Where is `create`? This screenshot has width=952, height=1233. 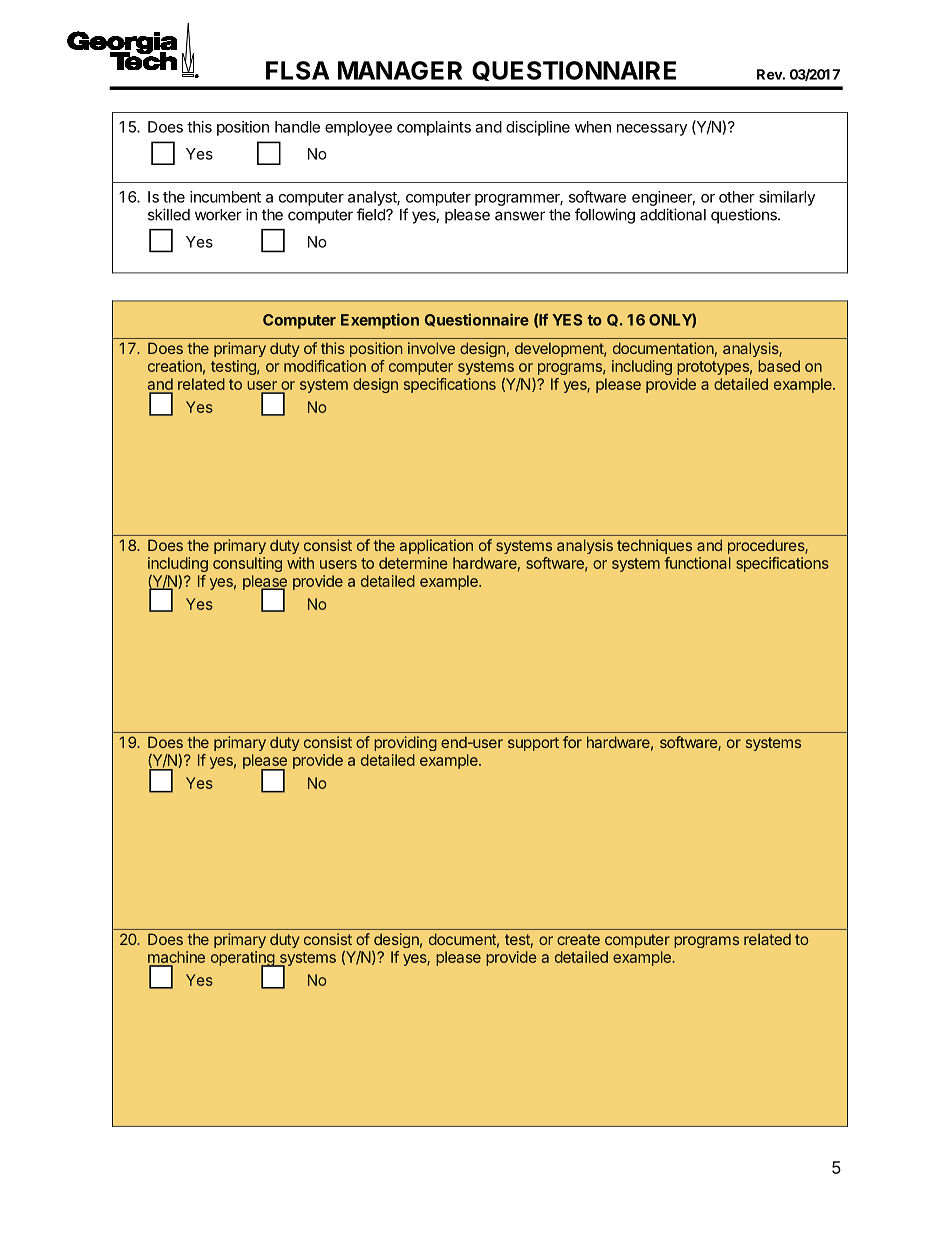 create is located at coordinates (578, 939).
